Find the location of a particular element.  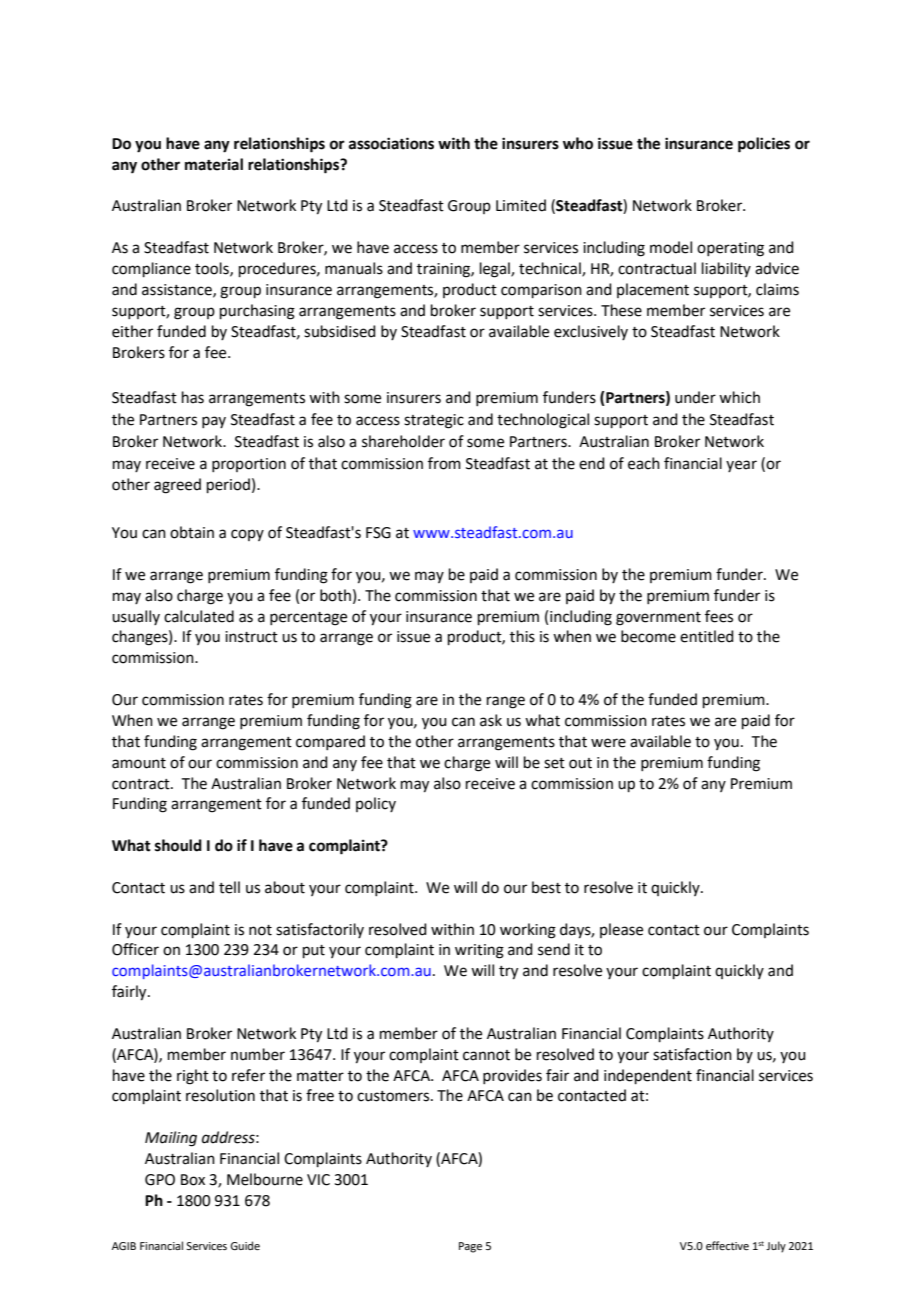

entitled is located at coordinates (707, 636).
